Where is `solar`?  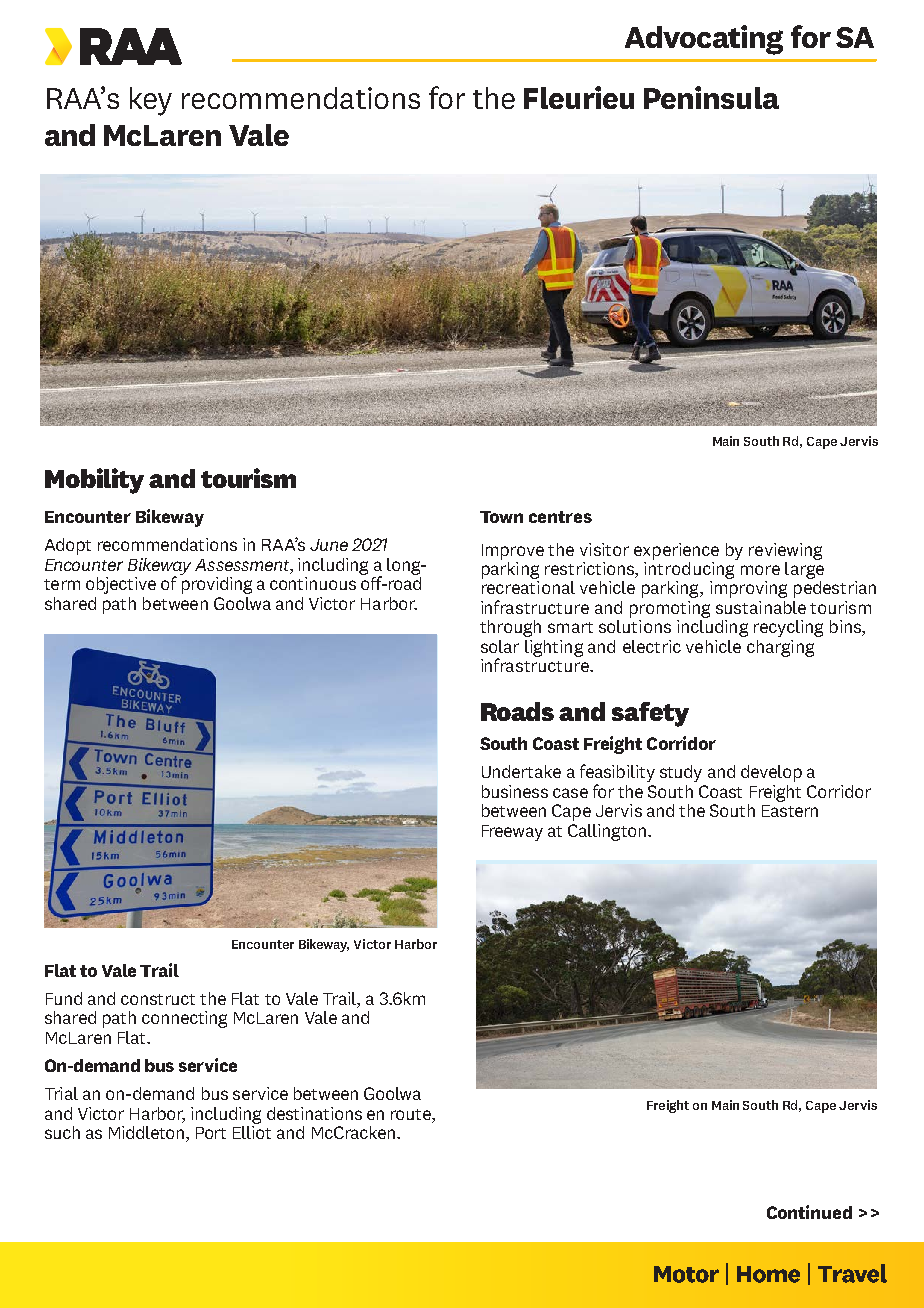
solar is located at coordinates (500, 646).
